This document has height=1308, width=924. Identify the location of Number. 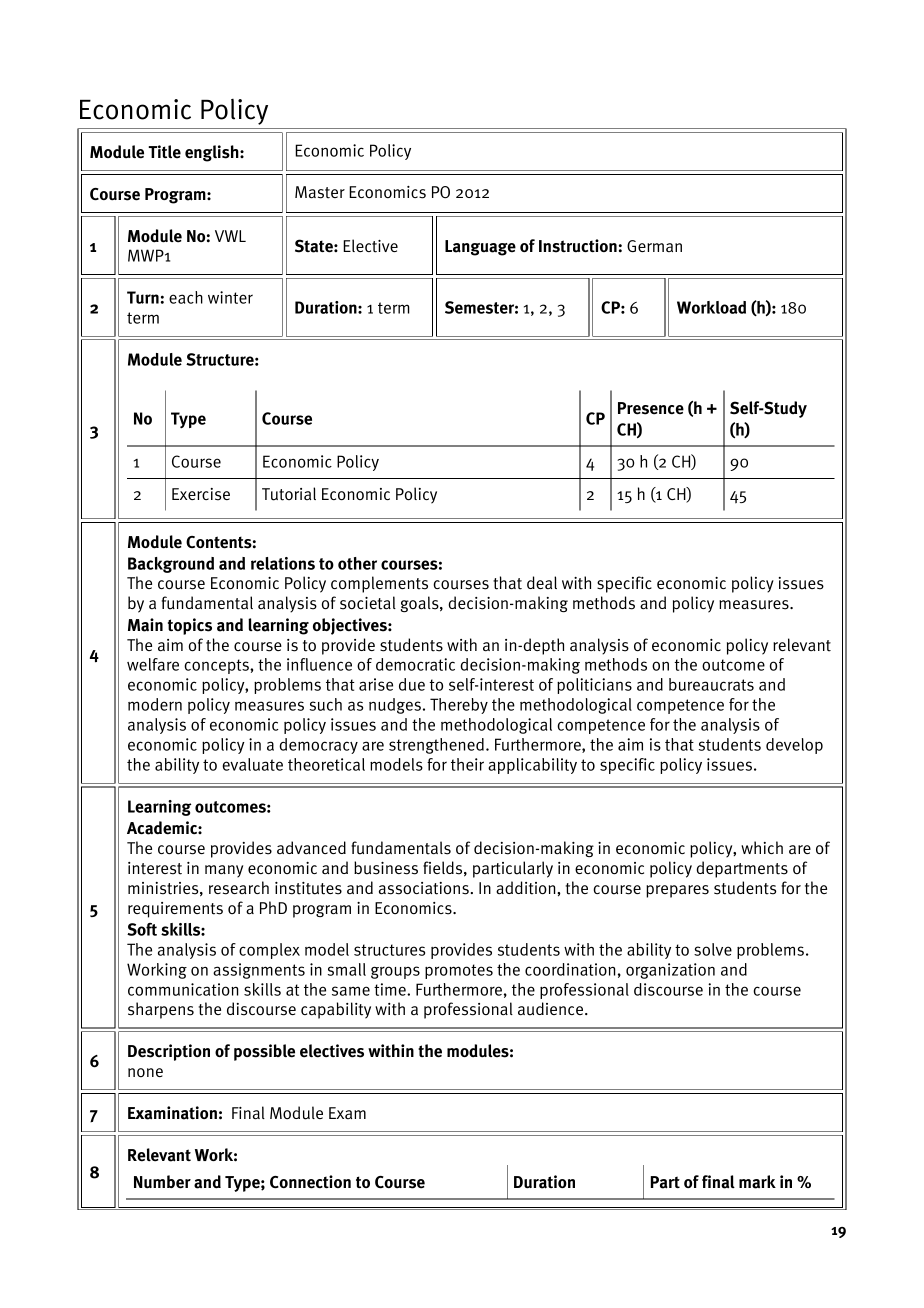
(162, 1182).
